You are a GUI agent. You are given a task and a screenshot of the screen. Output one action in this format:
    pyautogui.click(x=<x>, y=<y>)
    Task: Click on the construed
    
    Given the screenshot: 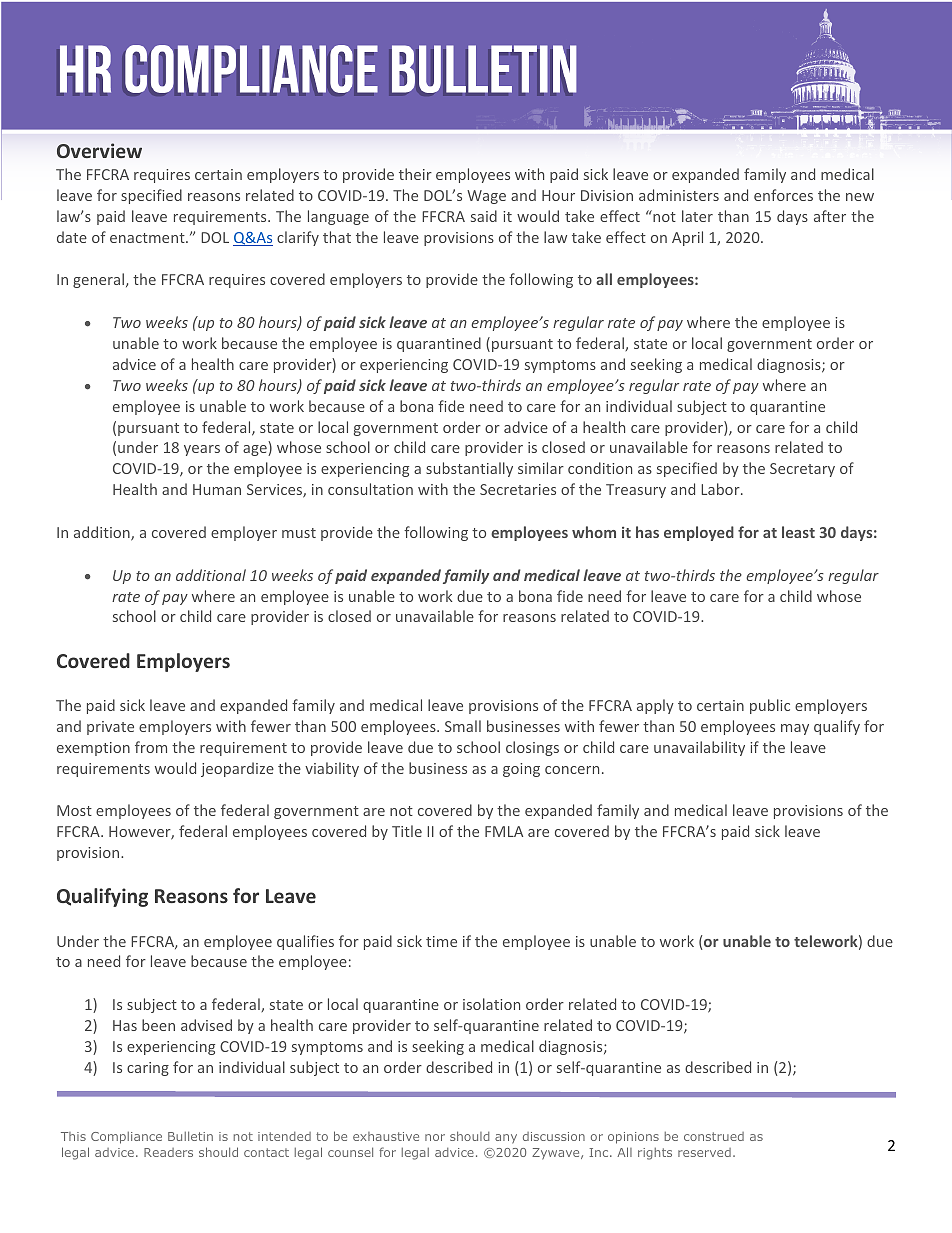 What is the action you would take?
    pyautogui.click(x=714, y=1136)
